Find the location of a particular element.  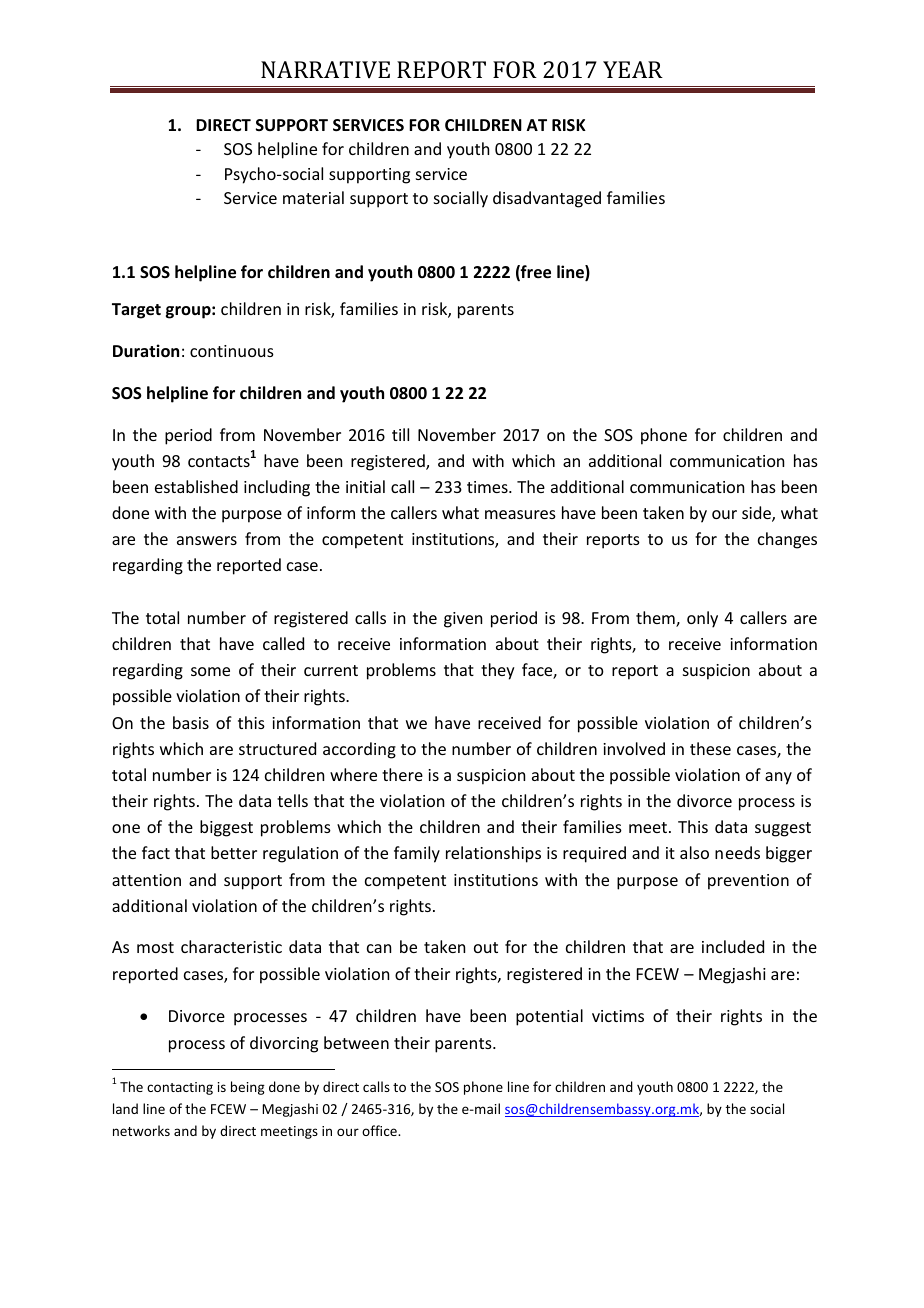

there is located at coordinates (402, 774).
